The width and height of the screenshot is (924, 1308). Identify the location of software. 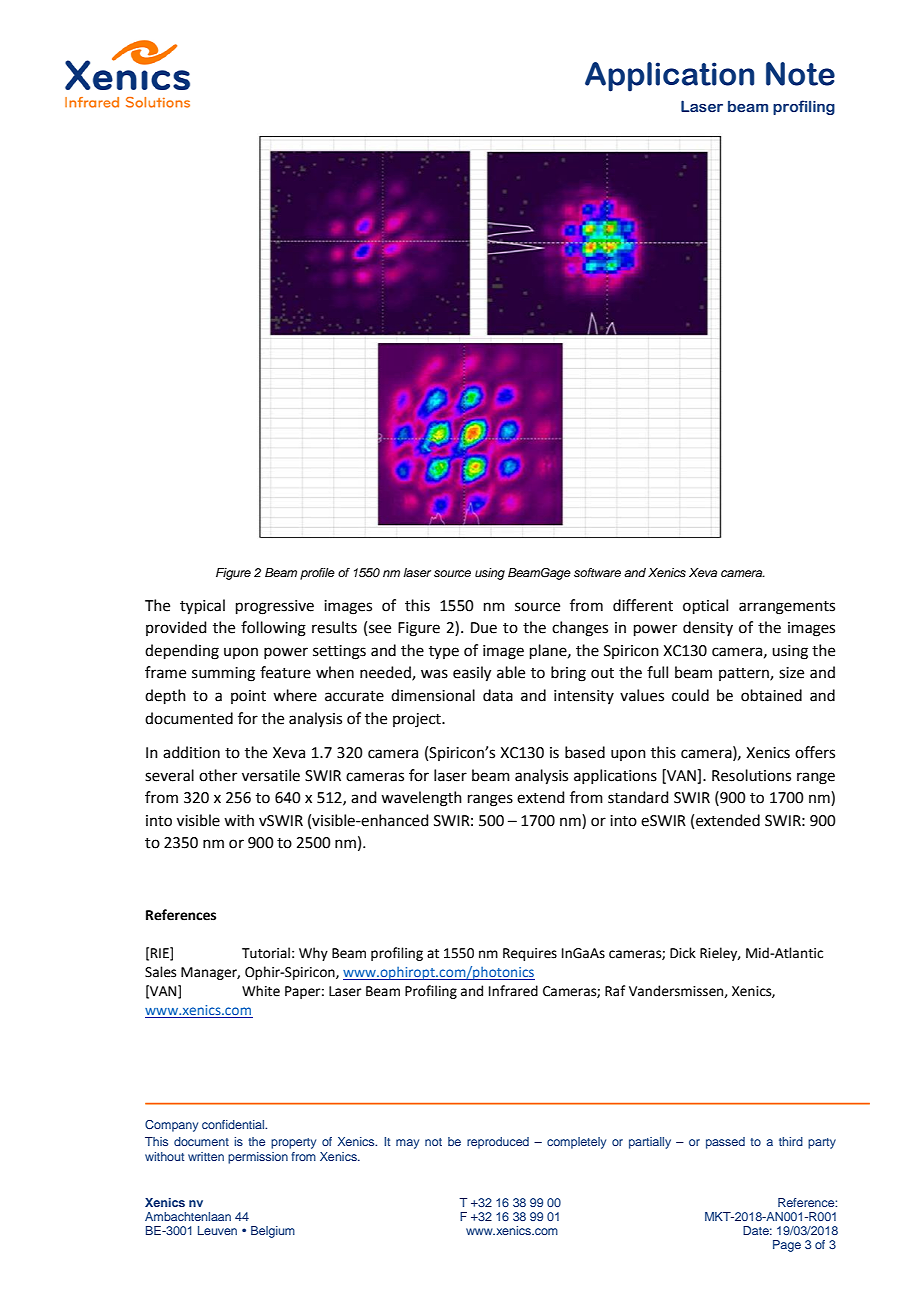
(597, 572).
